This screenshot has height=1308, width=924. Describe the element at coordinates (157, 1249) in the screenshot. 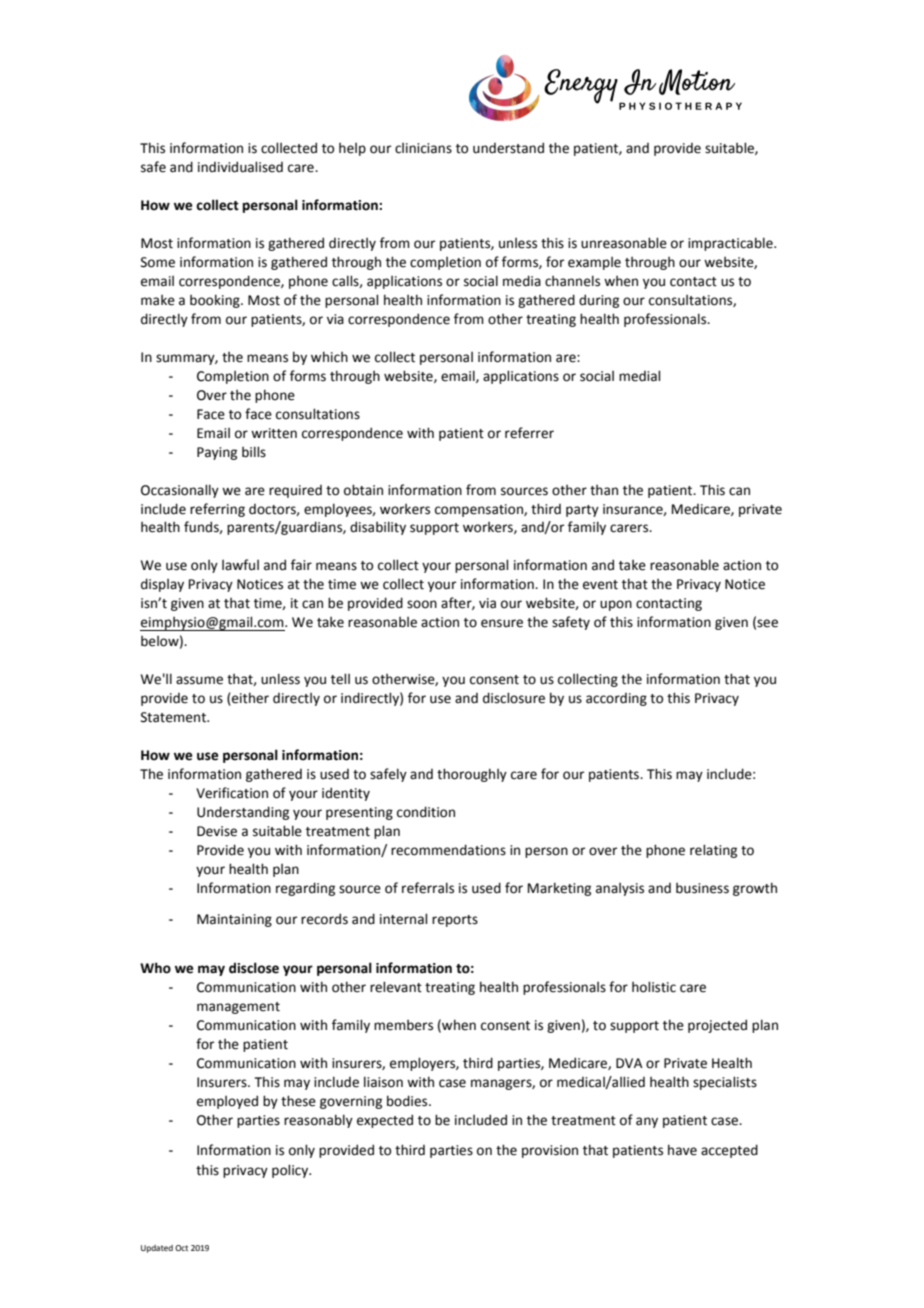

I see `Updated` at that location.
